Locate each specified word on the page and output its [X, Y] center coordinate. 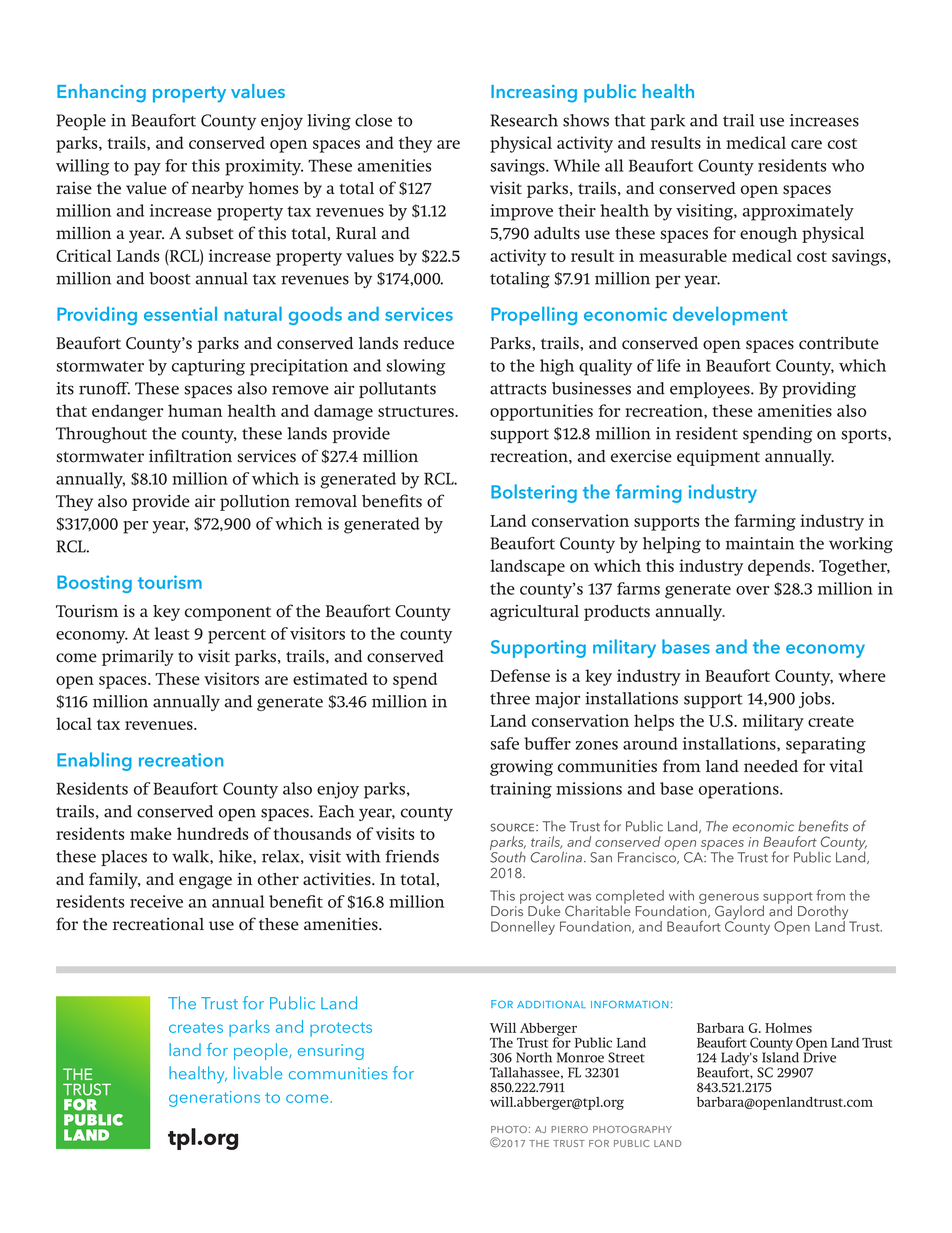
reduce [429, 343]
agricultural [534, 613]
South [508, 856]
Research [524, 120]
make [151, 833]
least [172, 633]
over [752, 590]
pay [147, 169]
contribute [839, 343]
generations [214, 1099]
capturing [208, 367]
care [806, 144]
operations [740, 790]
